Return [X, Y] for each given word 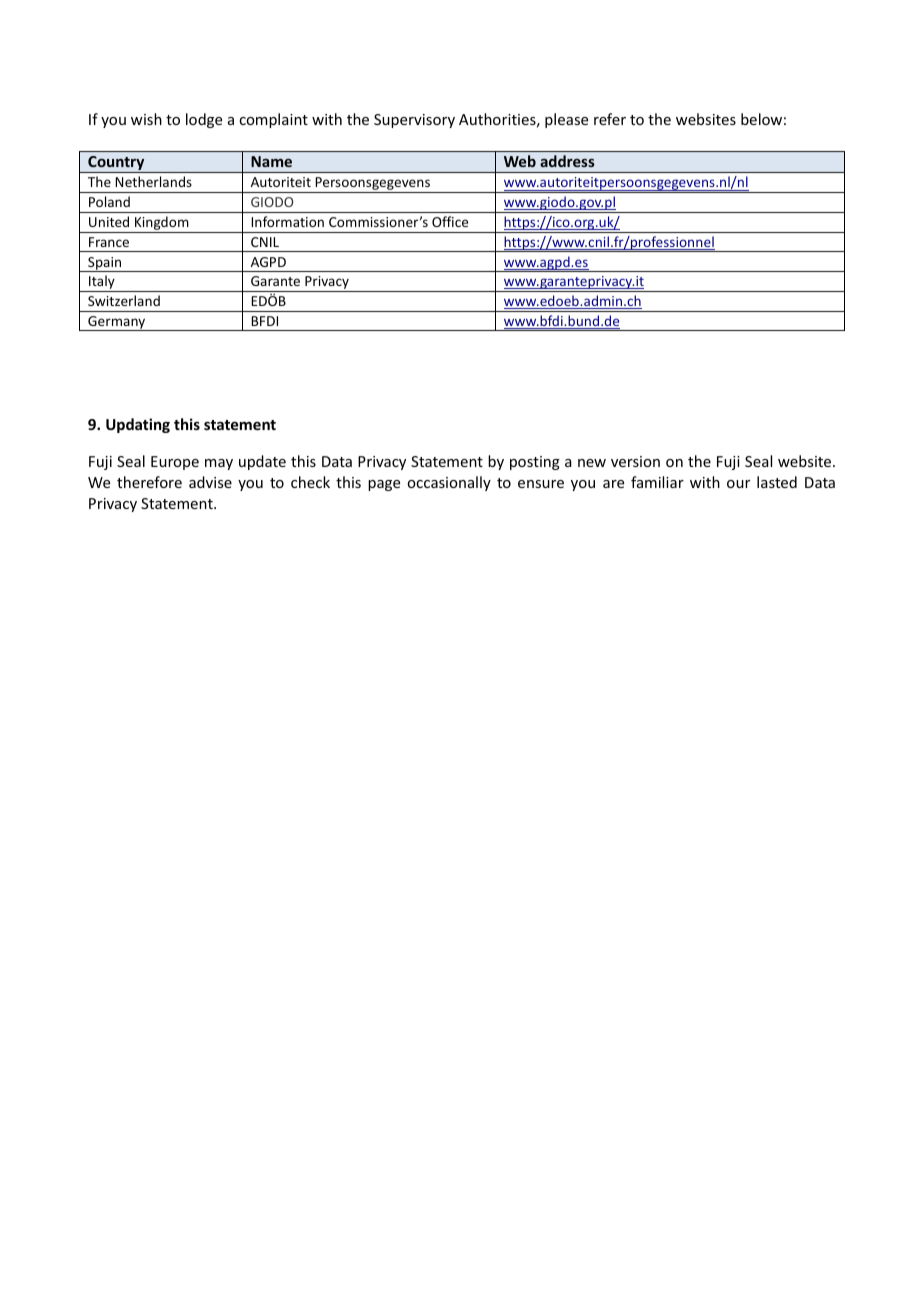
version [635, 461]
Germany [117, 323]
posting [535, 463]
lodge [204, 120]
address [567, 161]
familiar [657, 482]
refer [610, 119]
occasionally [449, 483]
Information [287, 221]
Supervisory [414, 121]
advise [210, 482]
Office [450, 221]
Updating [138, 425]
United [109, 221]
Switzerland [124, 300]
